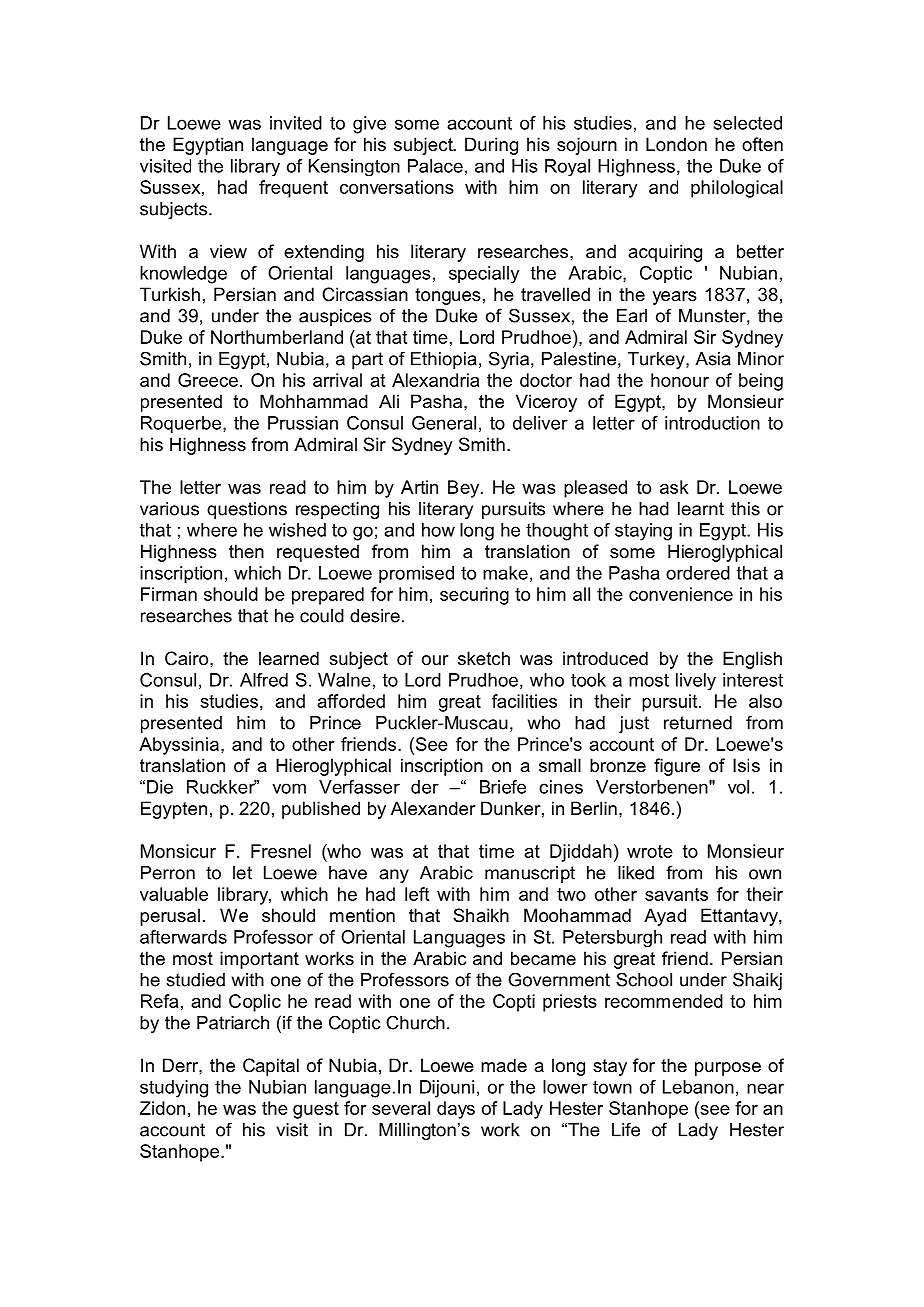  I want to click on days, so click(456, 1110).
